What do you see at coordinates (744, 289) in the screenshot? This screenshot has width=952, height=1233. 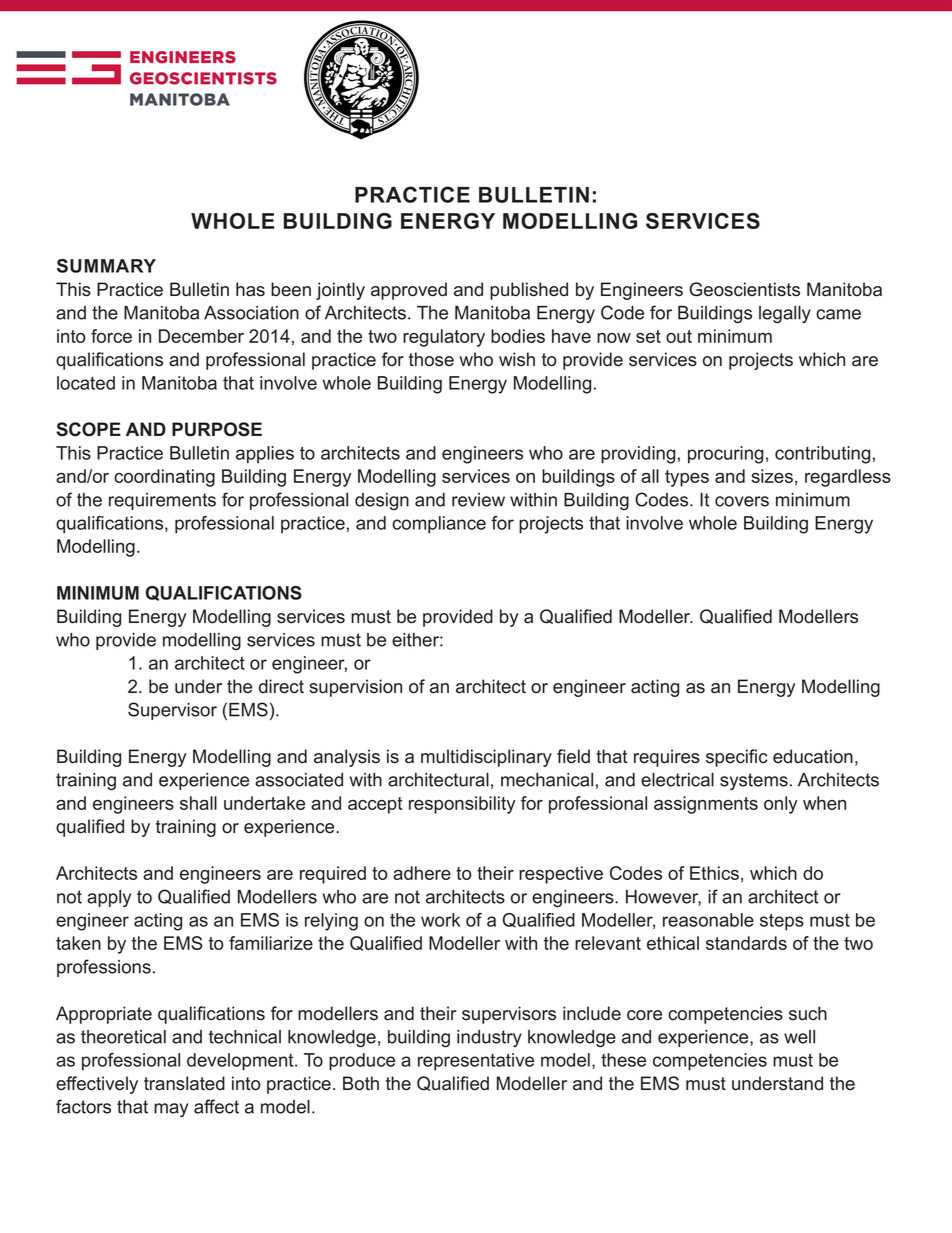 I see `Geoscientists` at bounding box center [744, 289].
